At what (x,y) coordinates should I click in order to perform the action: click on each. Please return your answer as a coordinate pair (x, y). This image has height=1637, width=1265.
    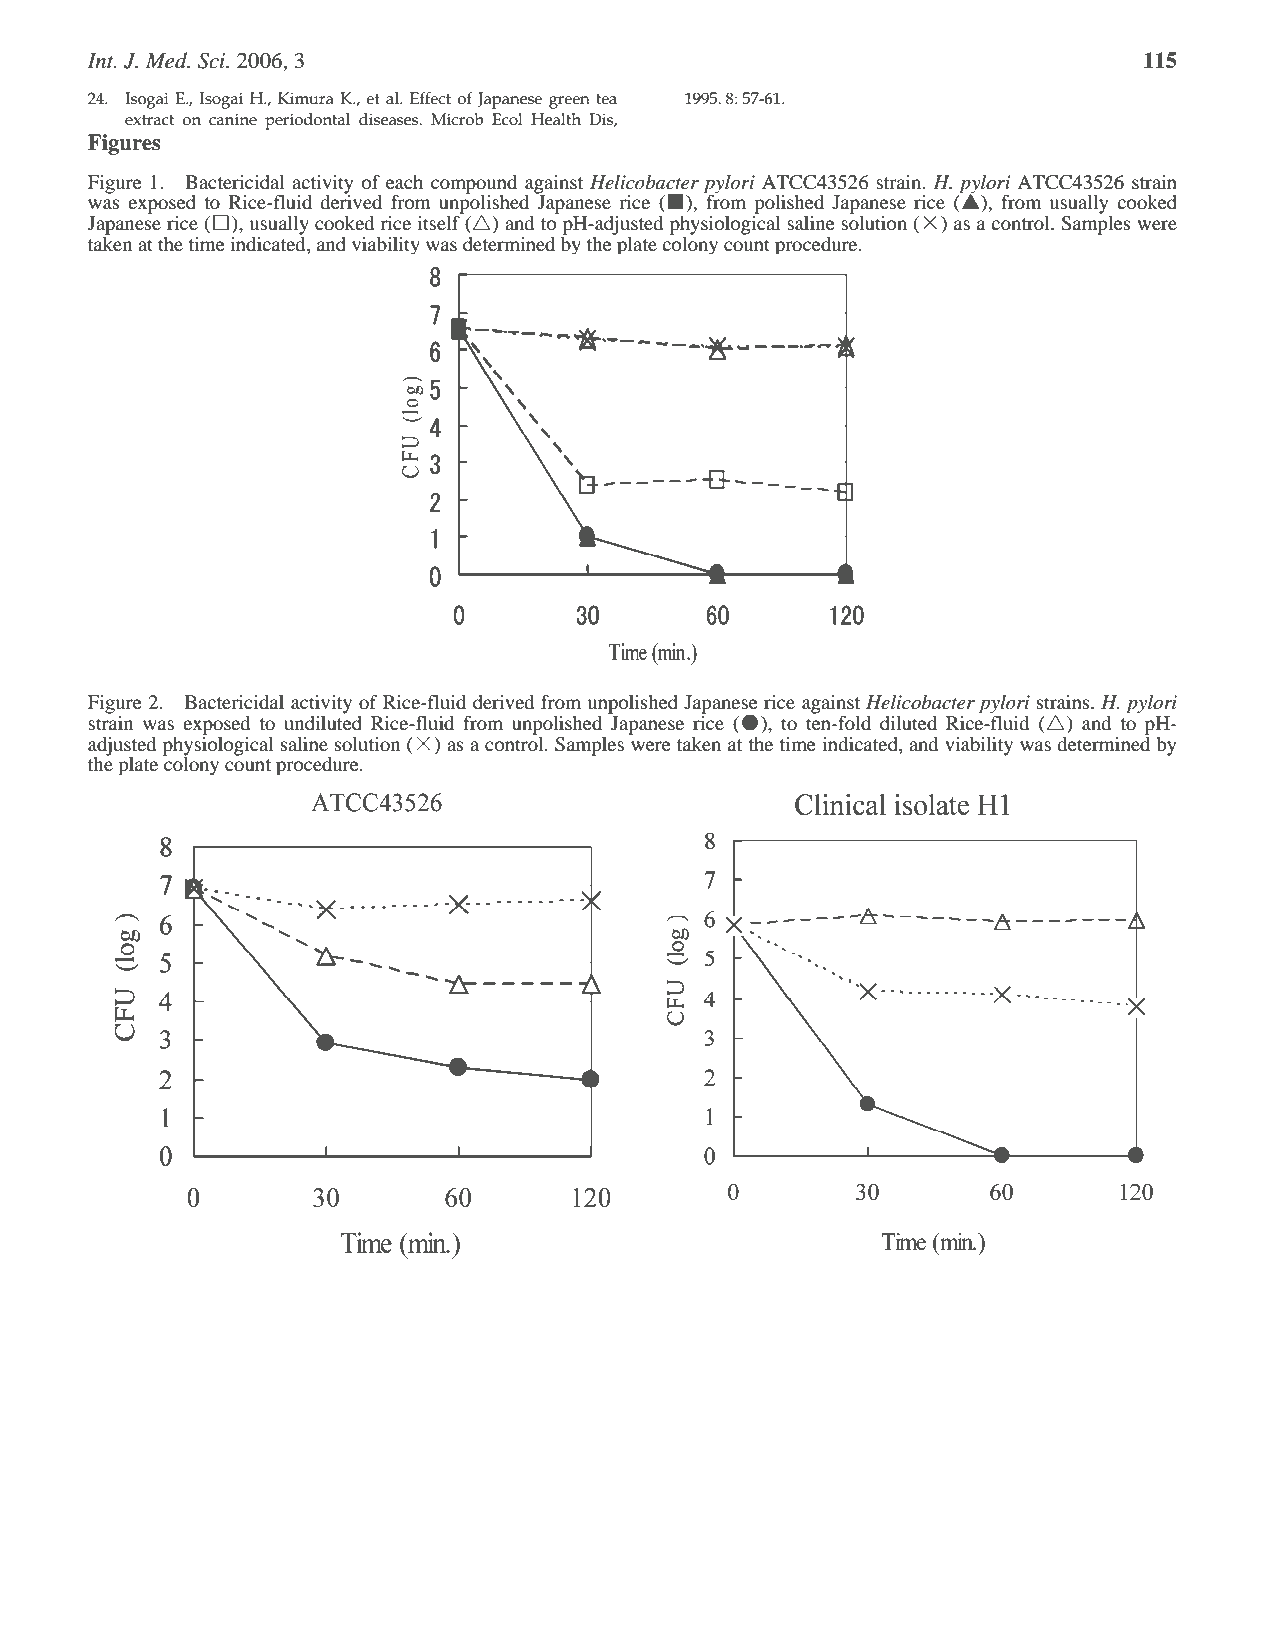
    Looking at the image, I should click on (404, 182).
